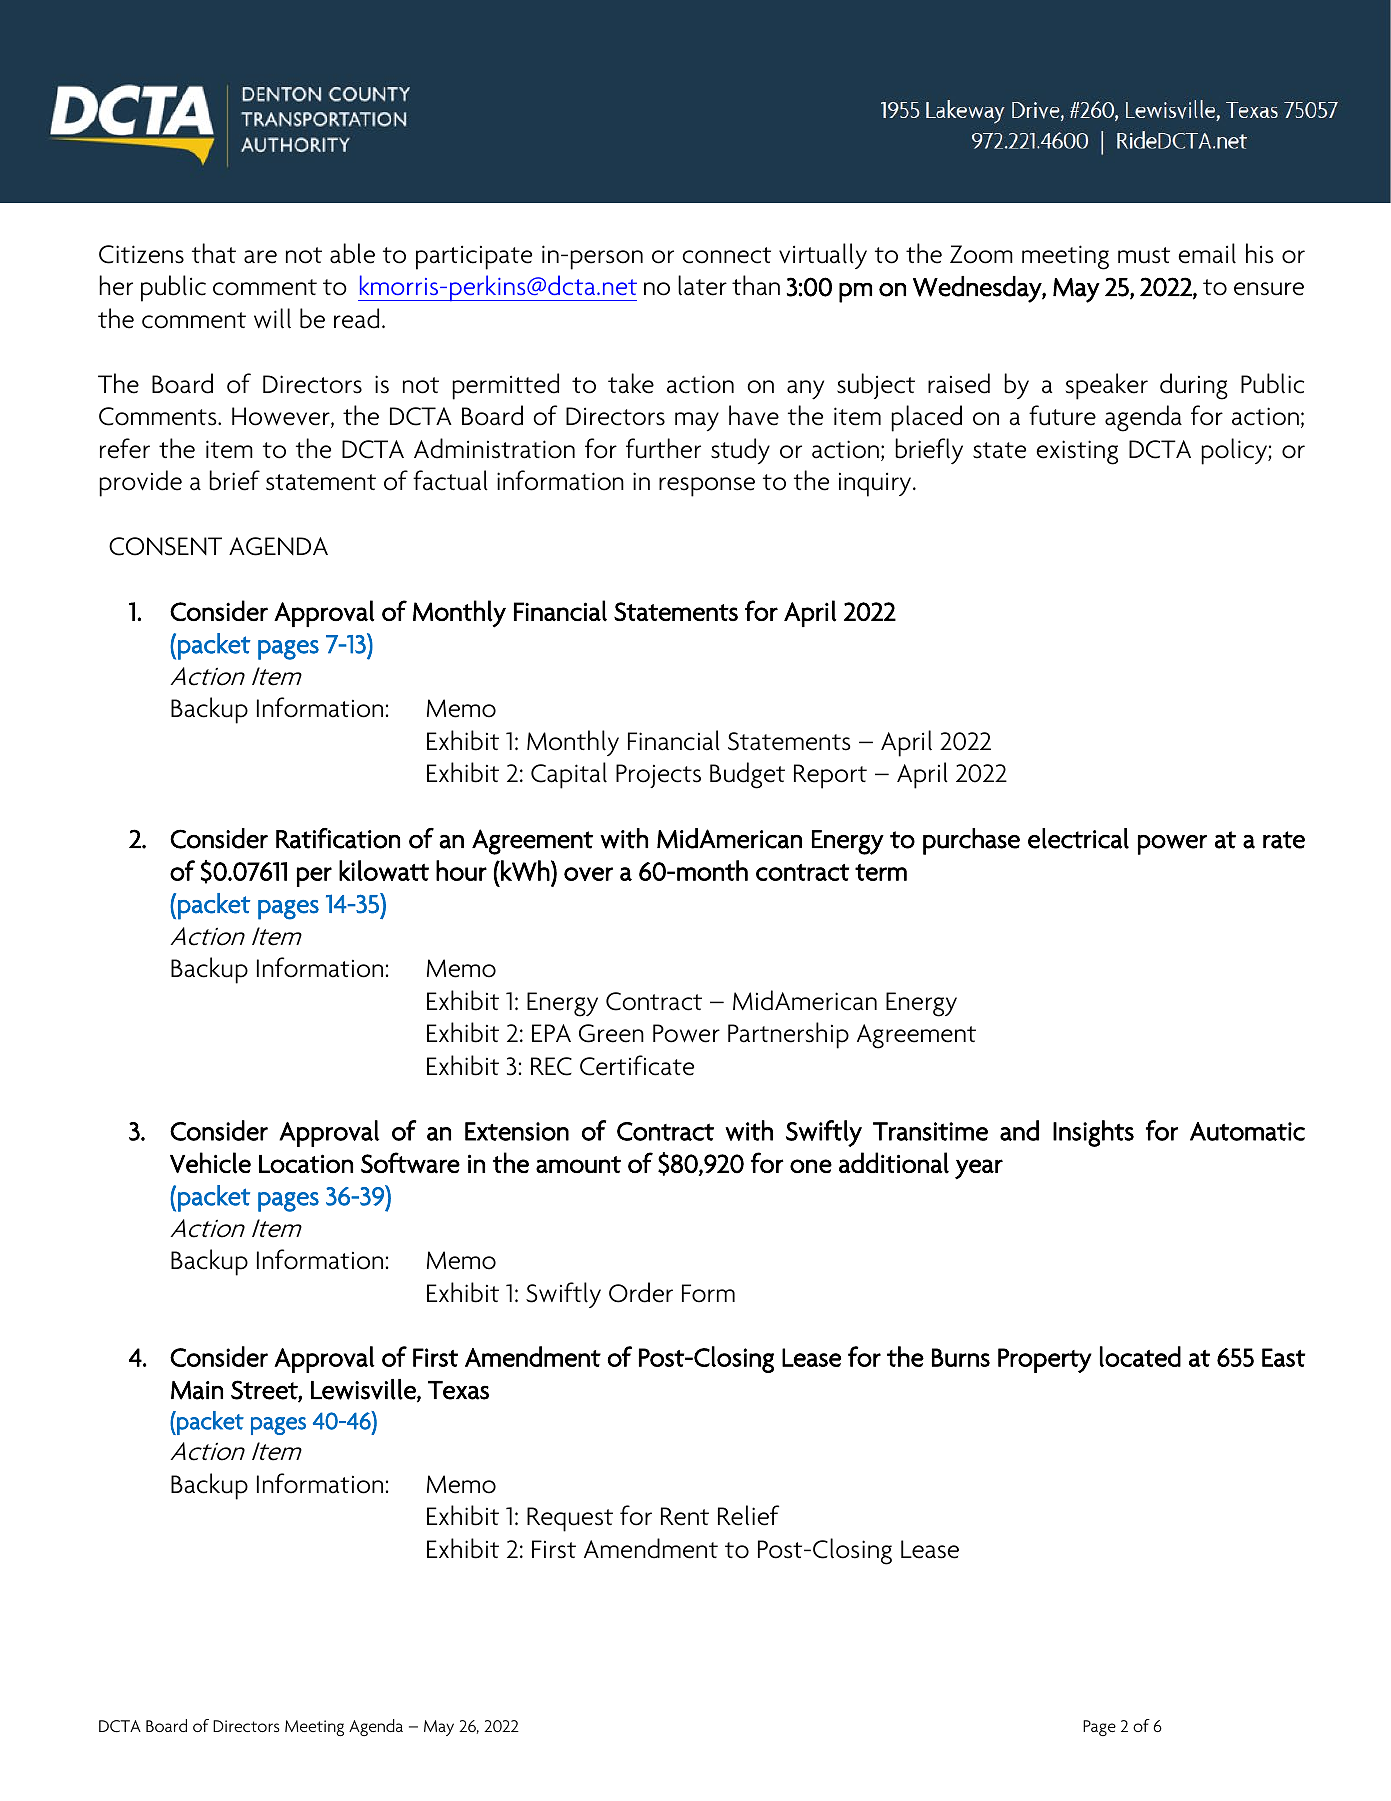  I want to click on Main, so click(197, 1390).
